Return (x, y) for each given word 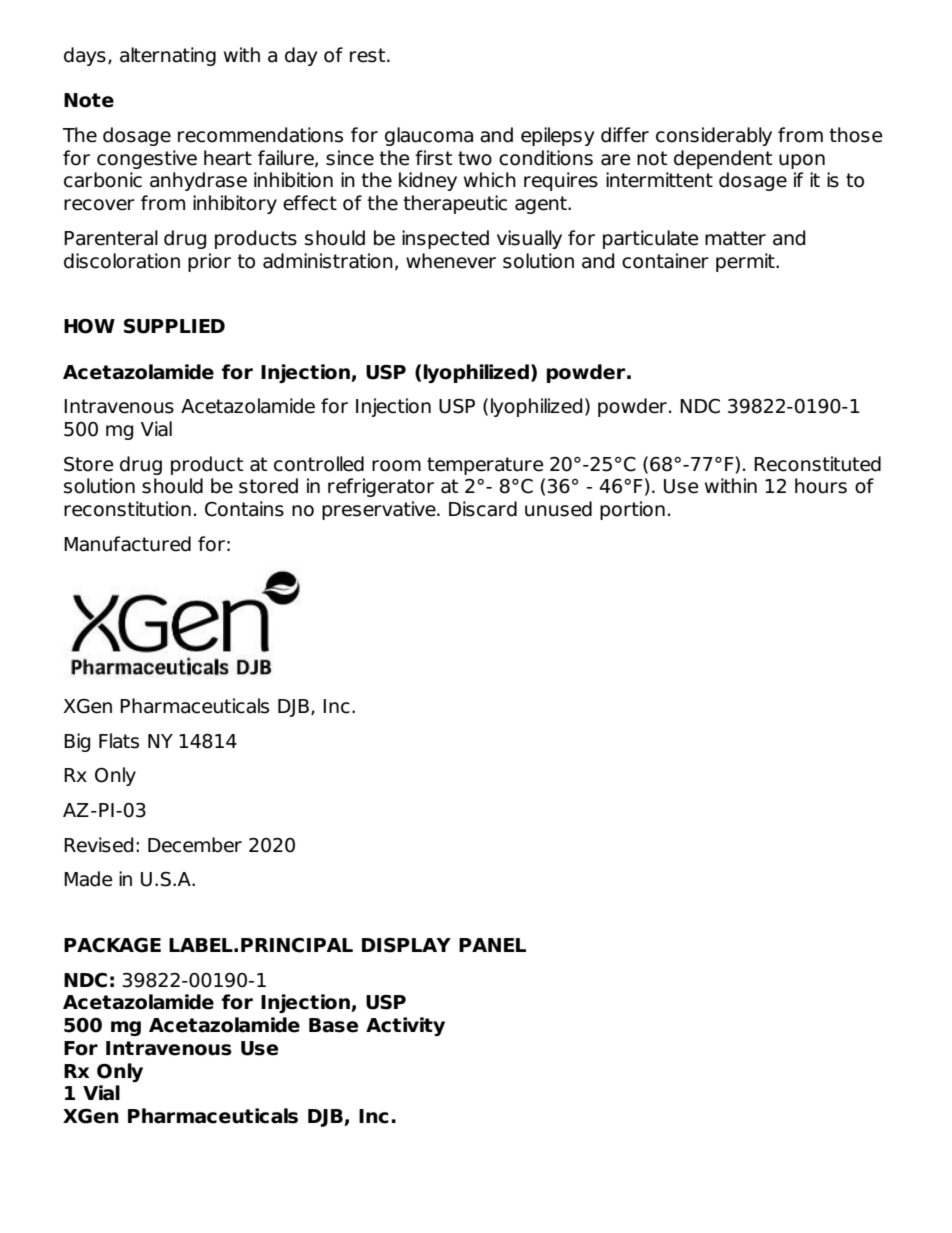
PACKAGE (112, 945)
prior (209, 262)
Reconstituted (817, 464)
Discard (483, 509)
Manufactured (127, 544)
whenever (451, 261)
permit (746, 262)
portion (632, 510)
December (195, 845)
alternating (168, 56)
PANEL (492, 945)
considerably (714, 136)
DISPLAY (406, 945)
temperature (485, 466)
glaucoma (429, 136)
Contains (244, 509)
